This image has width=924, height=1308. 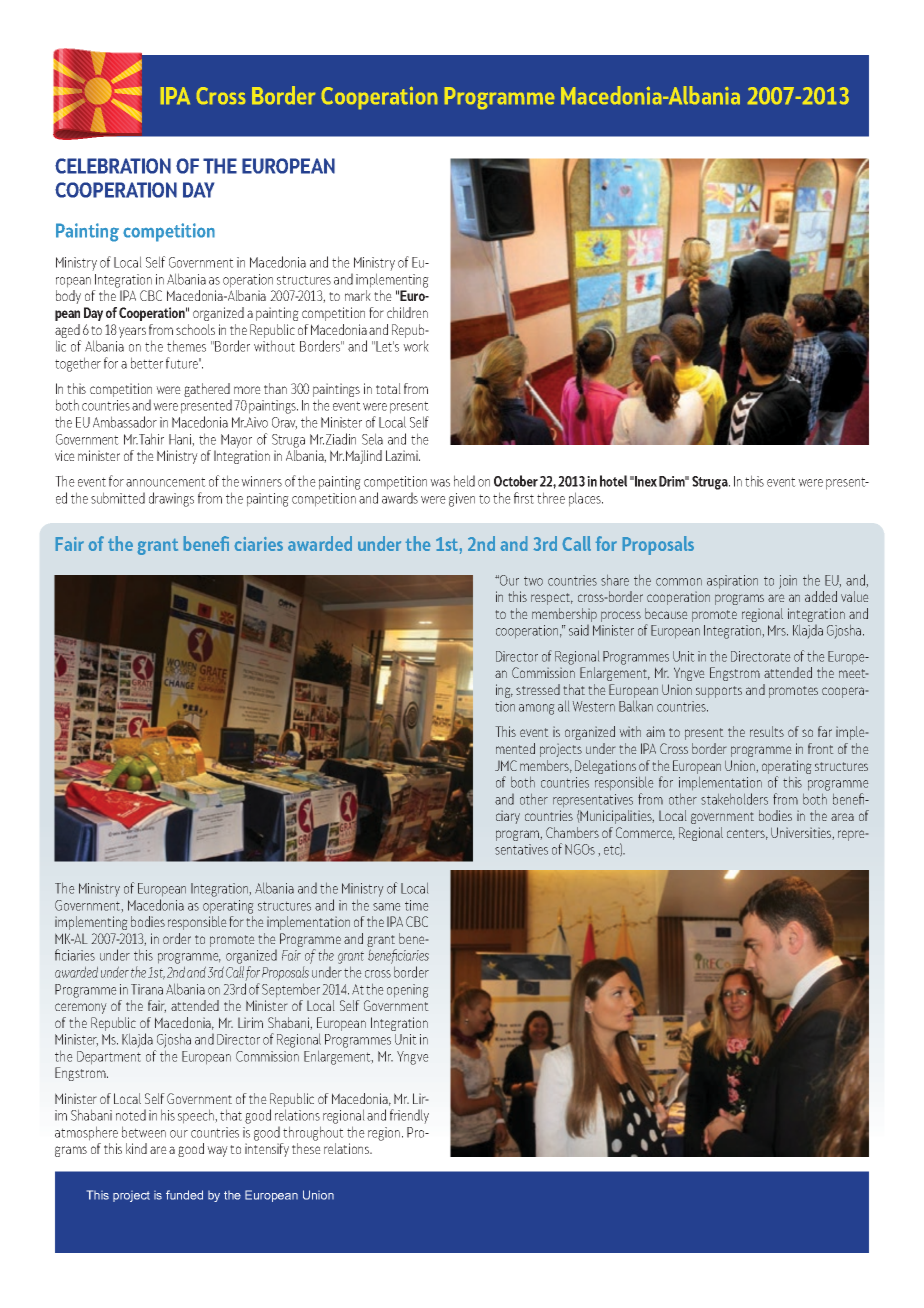 What do you see at coordinates (594, 706) in the image?
I see `Western` at bounding box center [594, 706].
